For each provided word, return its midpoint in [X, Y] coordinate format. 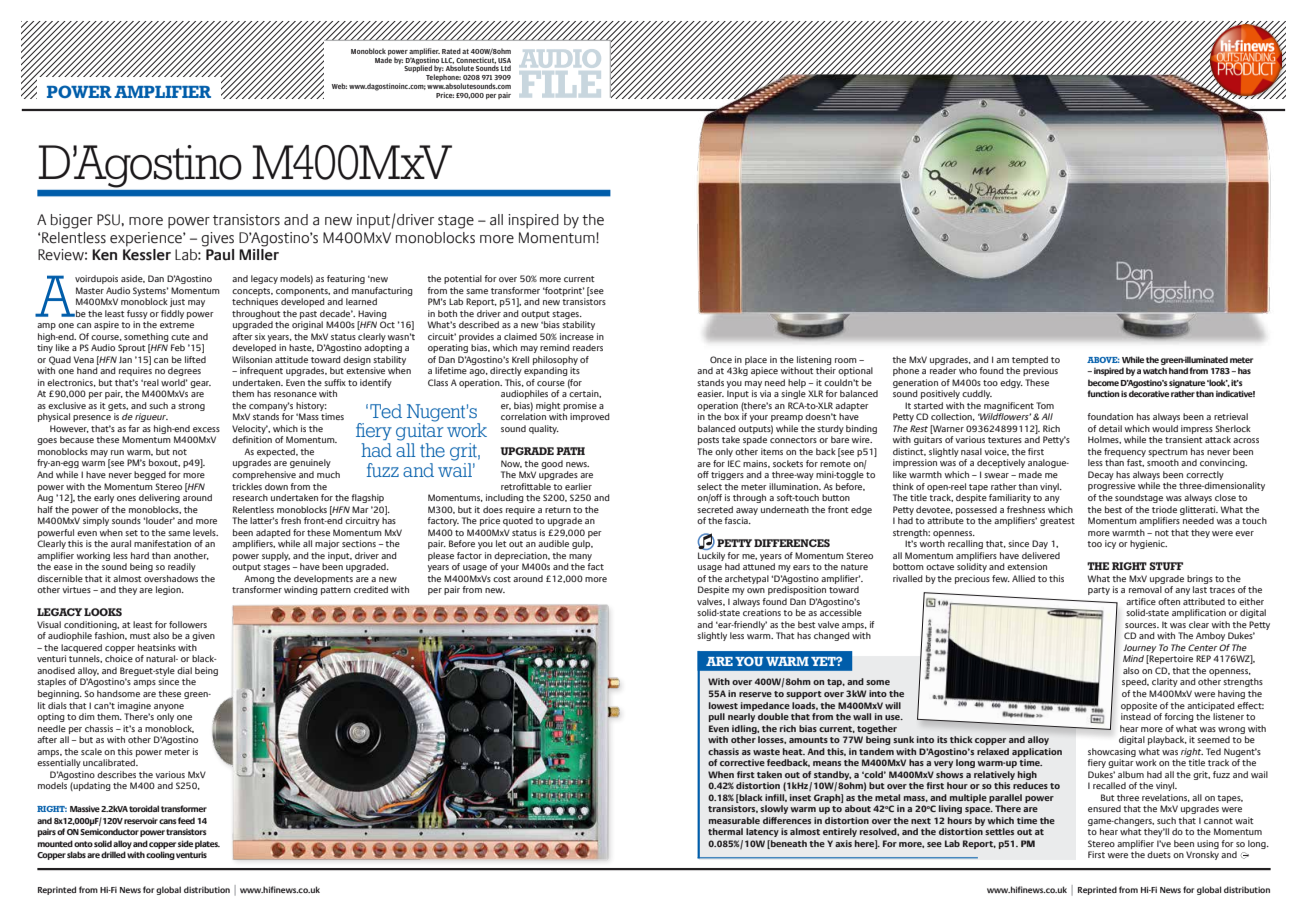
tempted [1030, 360]
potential [463, 279]
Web [339, 86]
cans [168, 821]
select [709, 486]
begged [150, 475]
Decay [1101, 475]
